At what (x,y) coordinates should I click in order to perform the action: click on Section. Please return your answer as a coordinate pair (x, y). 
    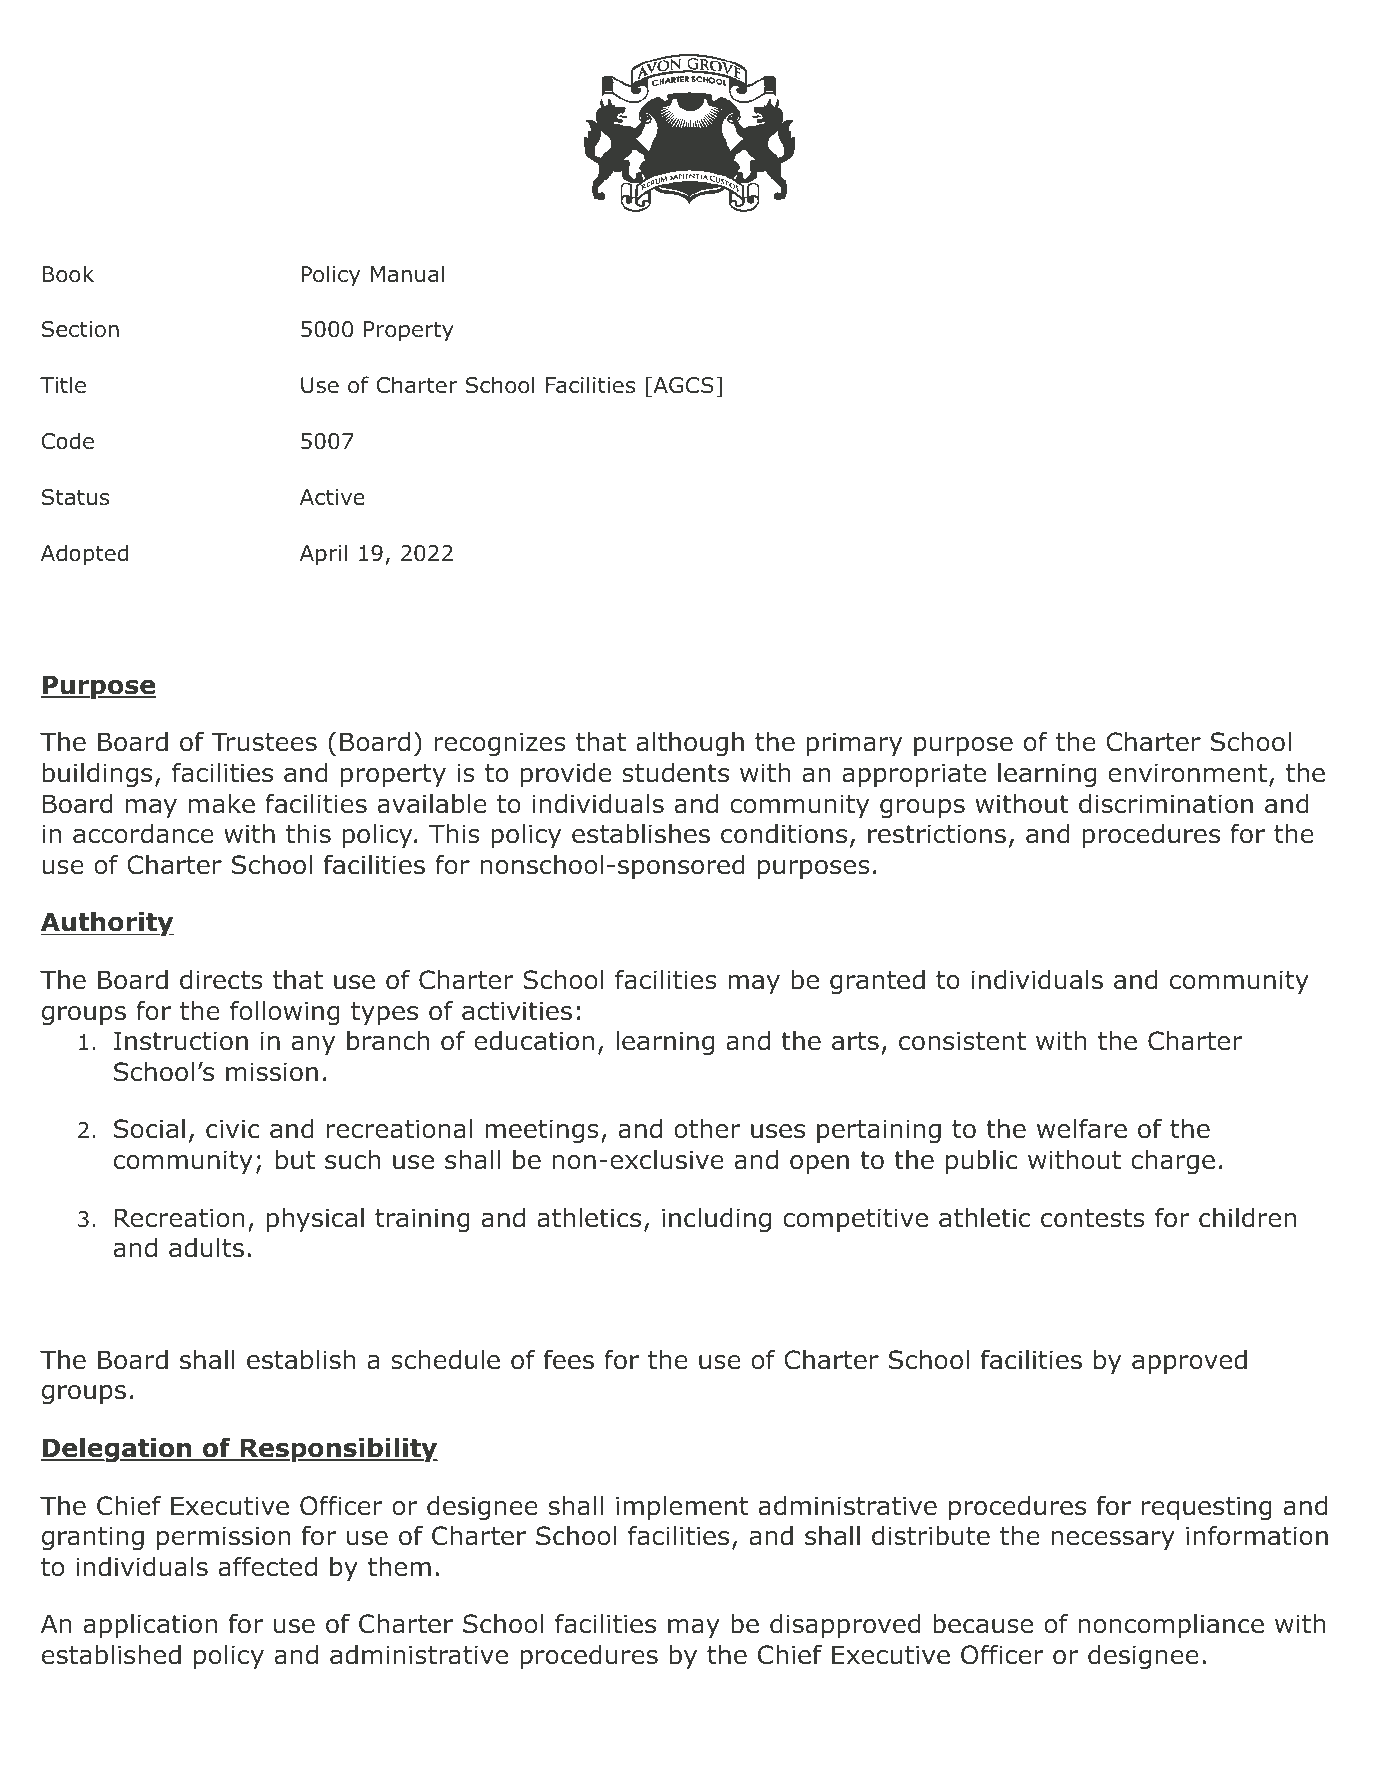
    Looking at the image, I should click on (80, 329).
